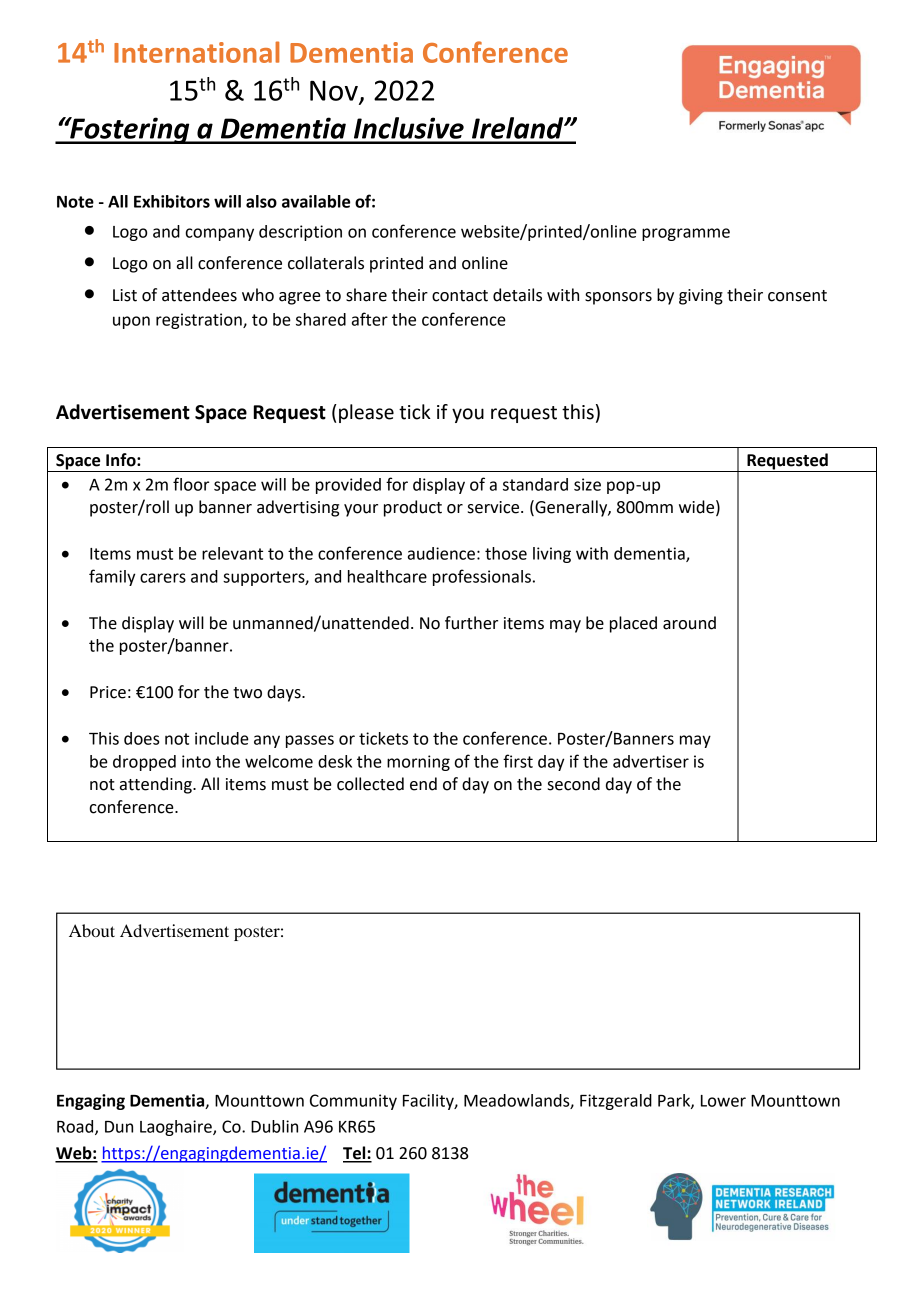 The height and width of the screenshot is (1308, 924). What do you see at coordinates (163, 578) in the screenshot?
I see `carers` at bounding box center [163, 578].
